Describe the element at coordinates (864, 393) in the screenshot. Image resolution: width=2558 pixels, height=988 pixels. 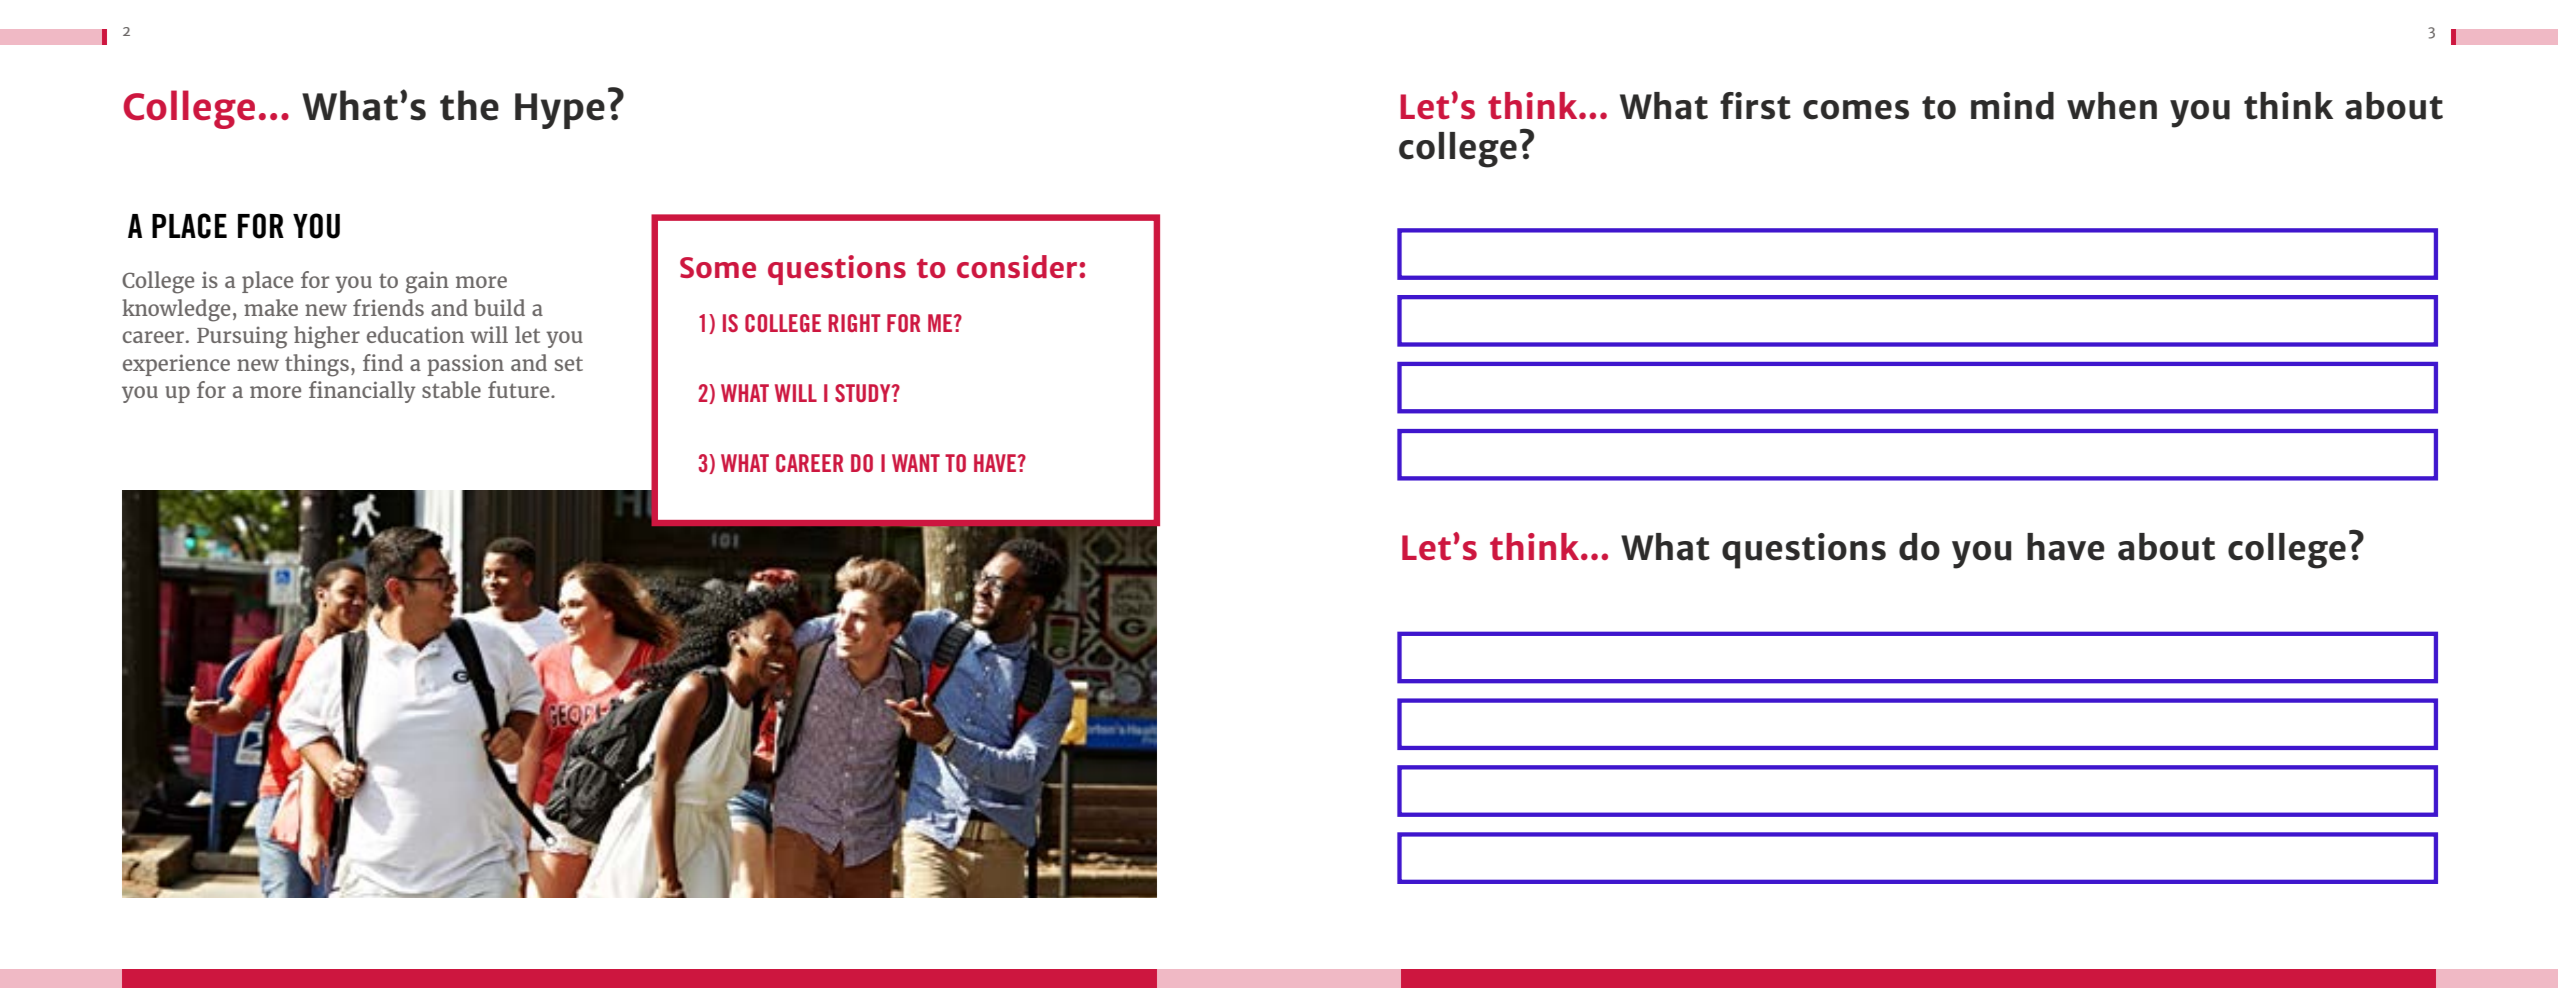
I see `STUDY` at that location.
